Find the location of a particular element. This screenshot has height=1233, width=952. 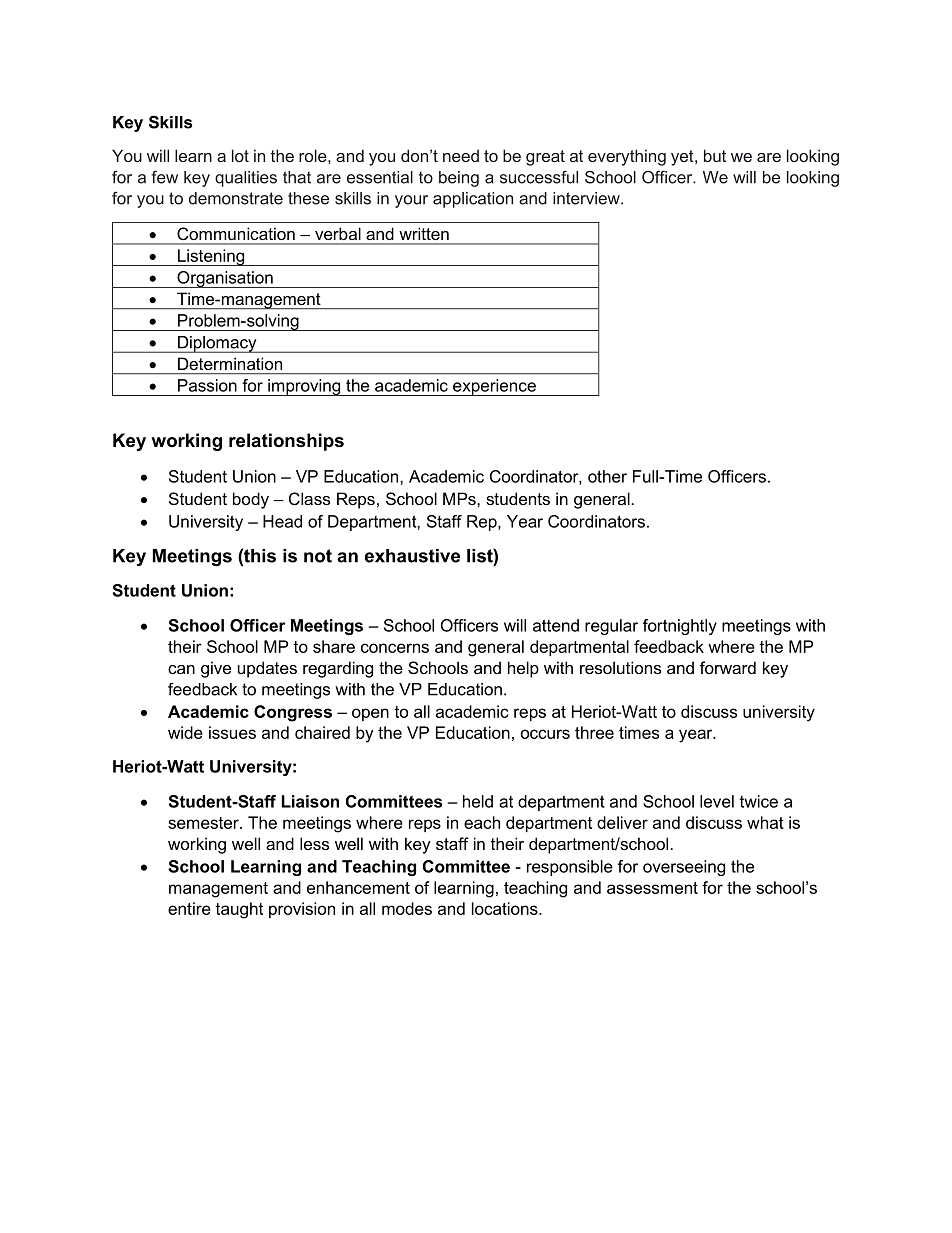

Head is located at coordinates (282, 521).
